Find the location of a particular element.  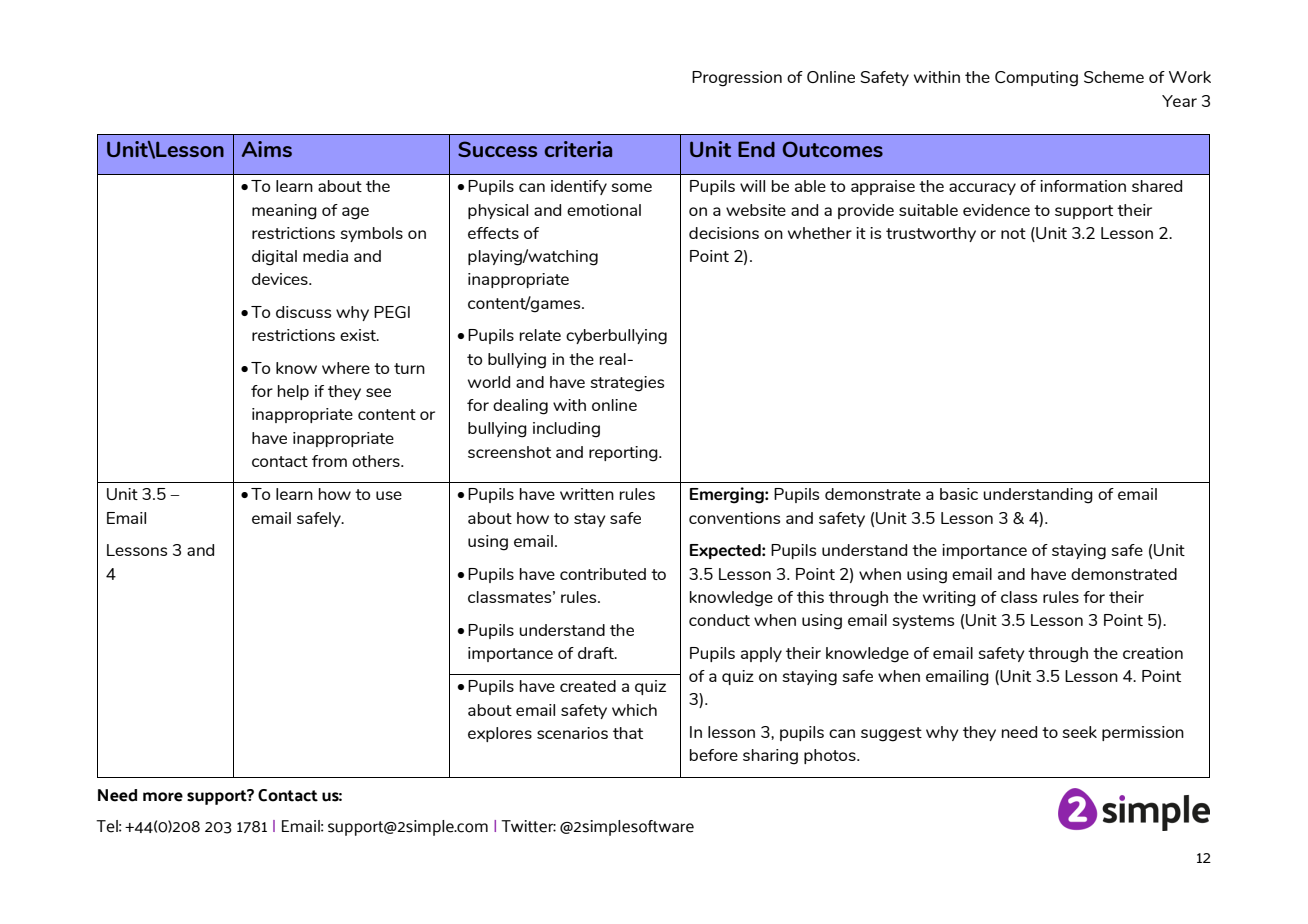

Aims is located at coordinates (267, 149).
